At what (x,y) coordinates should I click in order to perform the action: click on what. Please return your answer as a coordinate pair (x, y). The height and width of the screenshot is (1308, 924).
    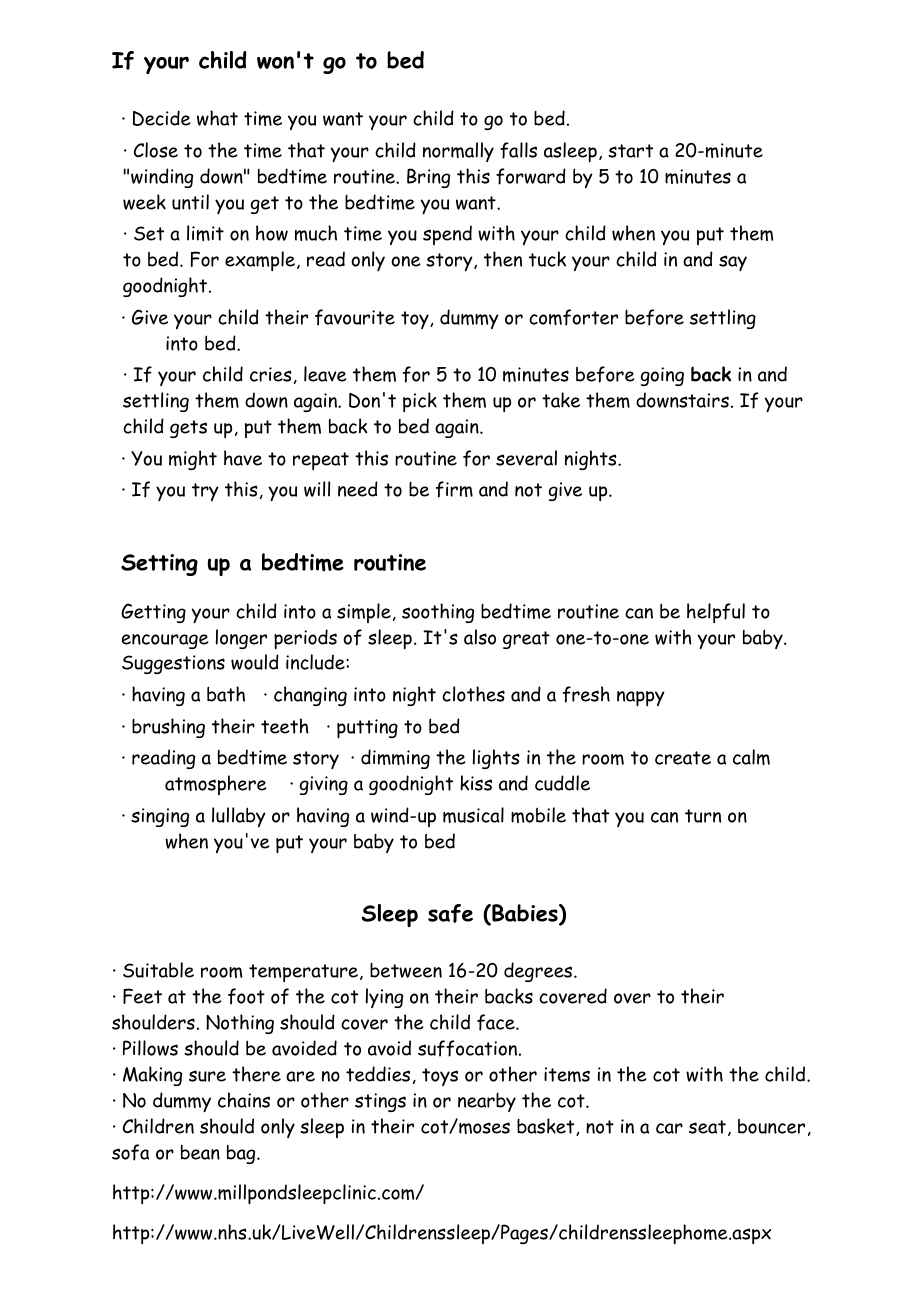
    Looking at the image, I should click on (217, 118).
